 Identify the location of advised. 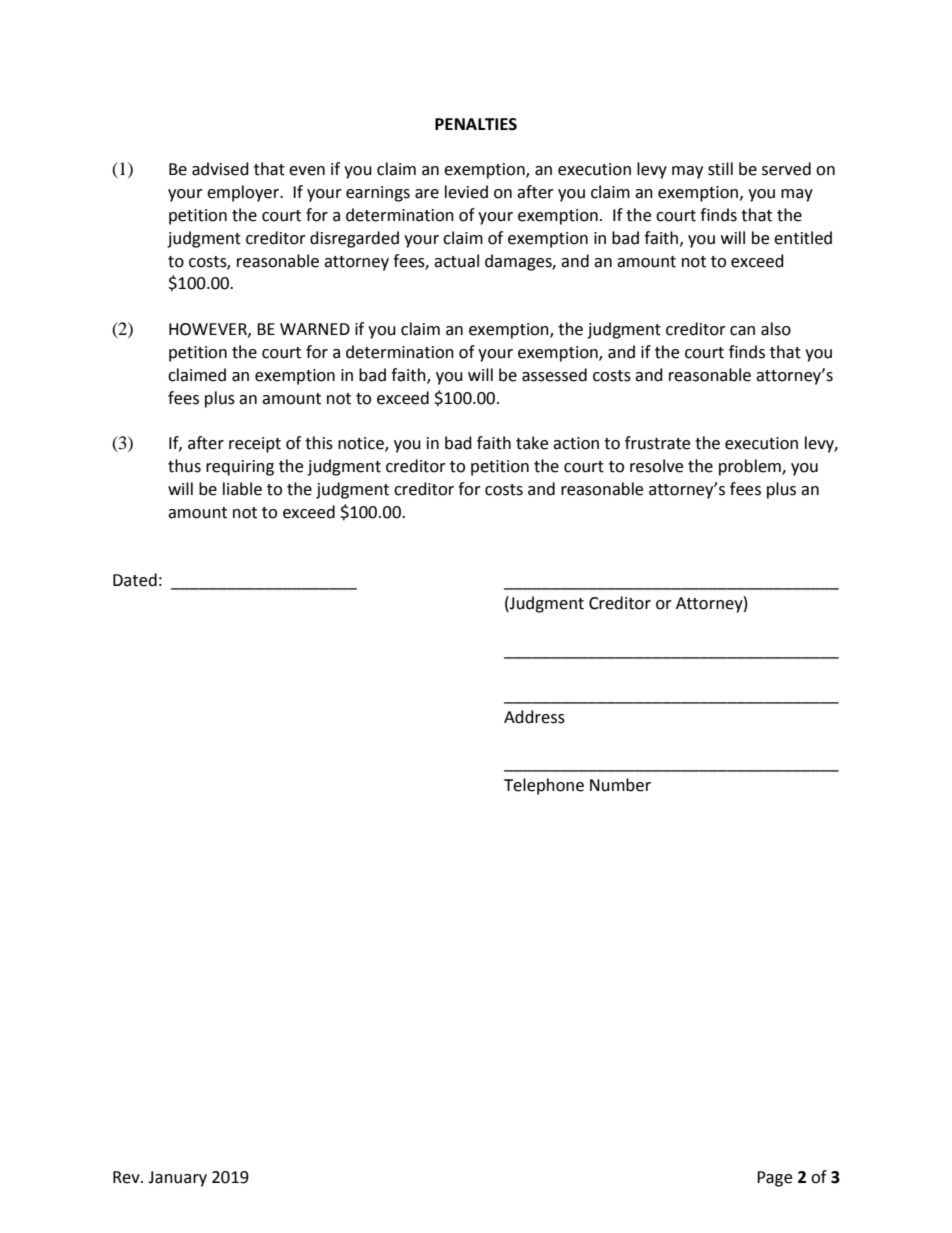
(220, 169).
